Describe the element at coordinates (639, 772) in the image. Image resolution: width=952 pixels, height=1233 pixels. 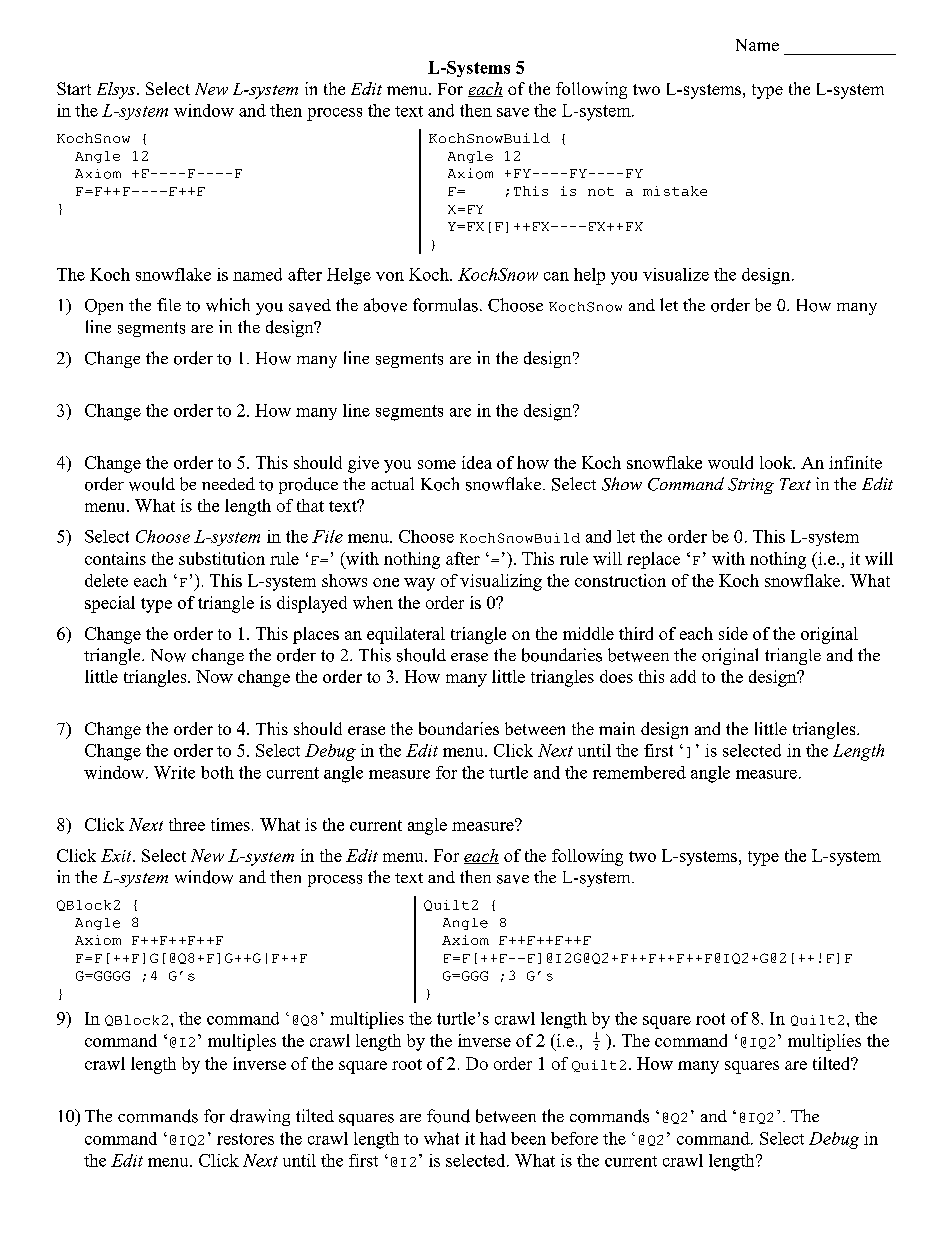
I see `remembered` at that location.
